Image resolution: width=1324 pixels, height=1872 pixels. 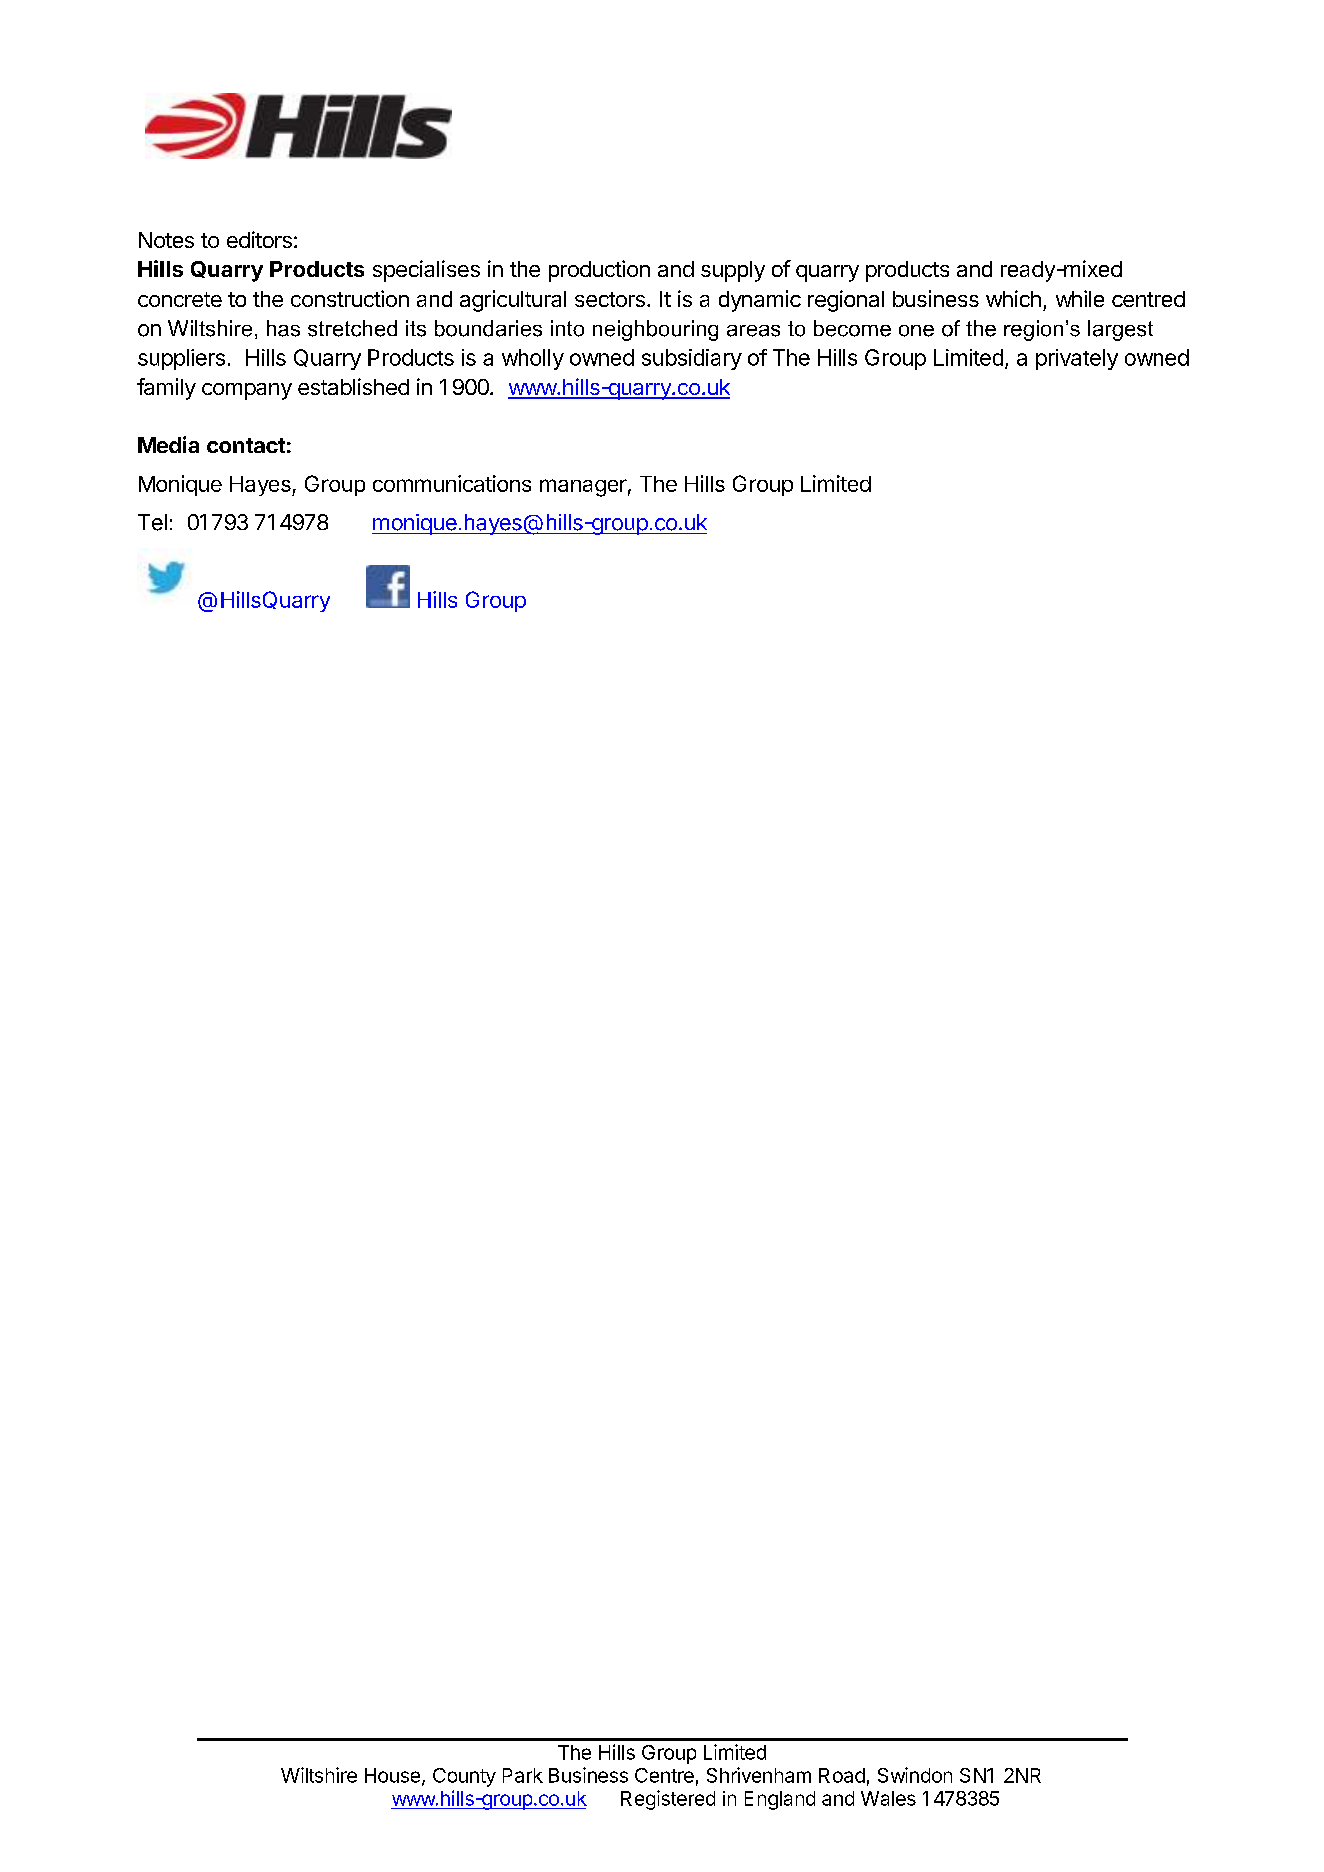 What do you see at coordinates (1013, 298) in the screenshot?
I see `which` at bounding box center [1013, 298].
